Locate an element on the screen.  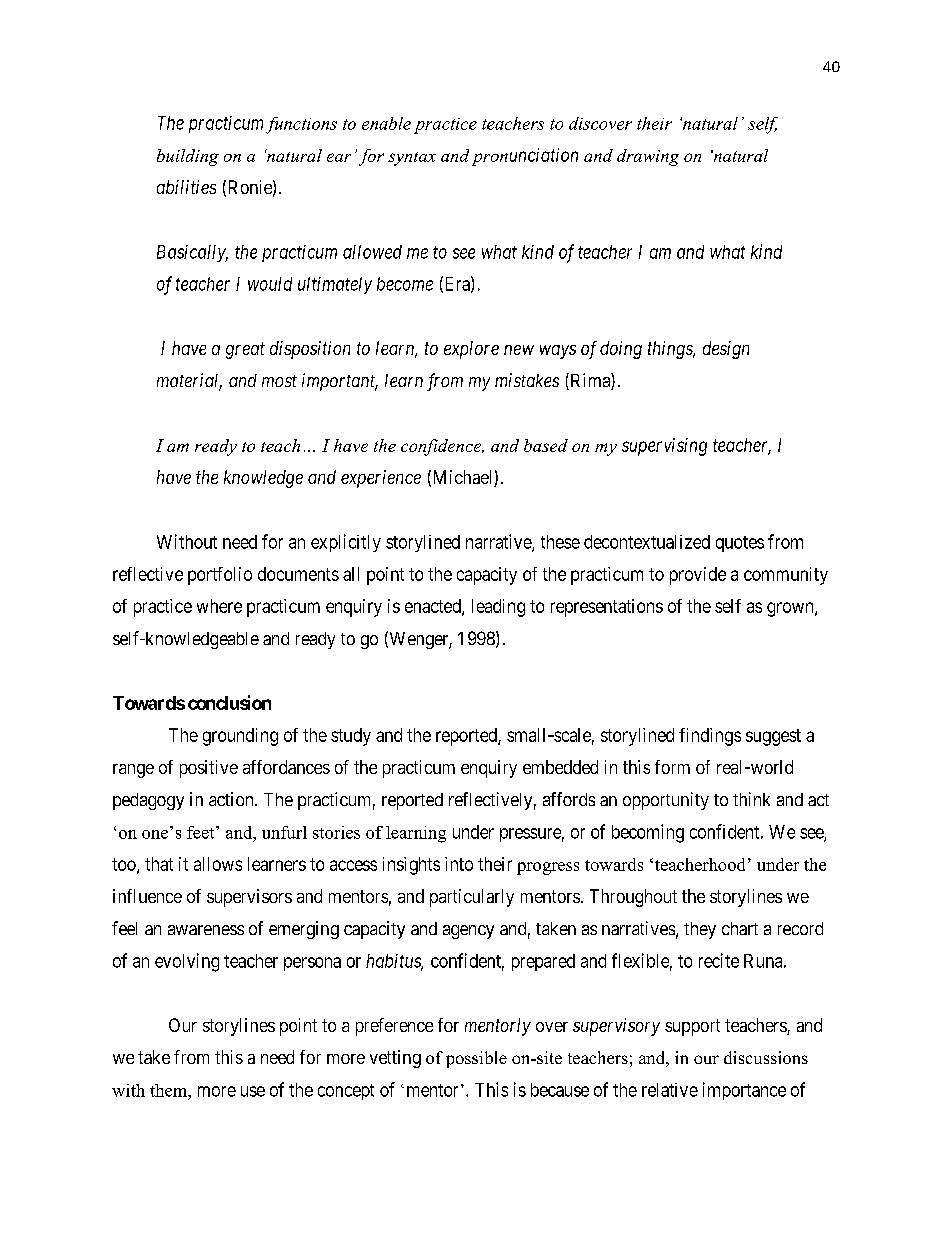
building is located at coordinates (188, 157).
